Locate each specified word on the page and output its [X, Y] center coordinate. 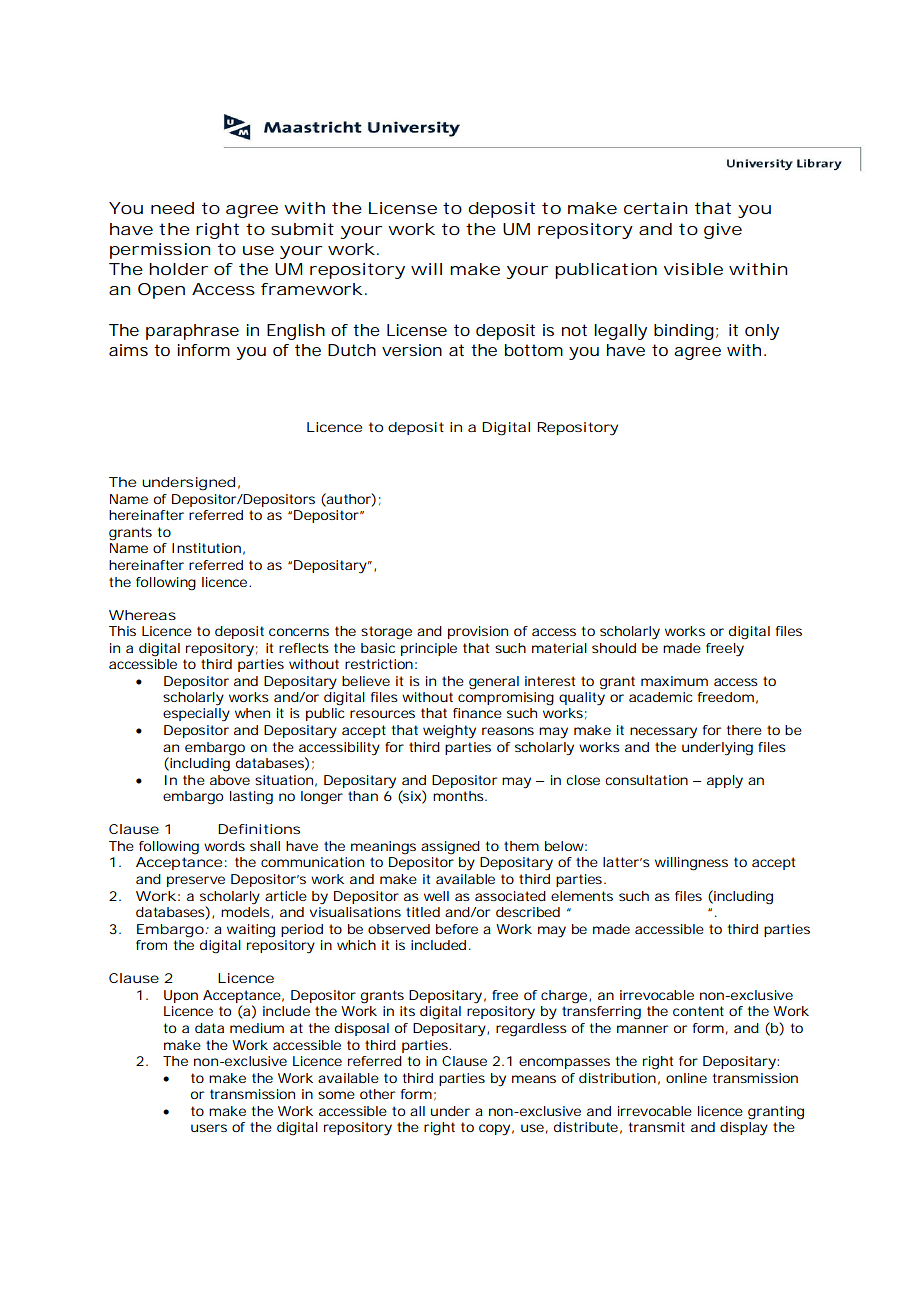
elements [582, 896]
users [209, 1128]
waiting [251, 931]
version [412, 350]
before [457, 929]
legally [620, 332]
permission [160, 251]
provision [478, 632]
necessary [663, 733]
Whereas [142, 615]
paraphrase [192, 332]
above [230, 780]
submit [302, 229]
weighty [449, 732]
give [723, 231]
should [614, 648]
